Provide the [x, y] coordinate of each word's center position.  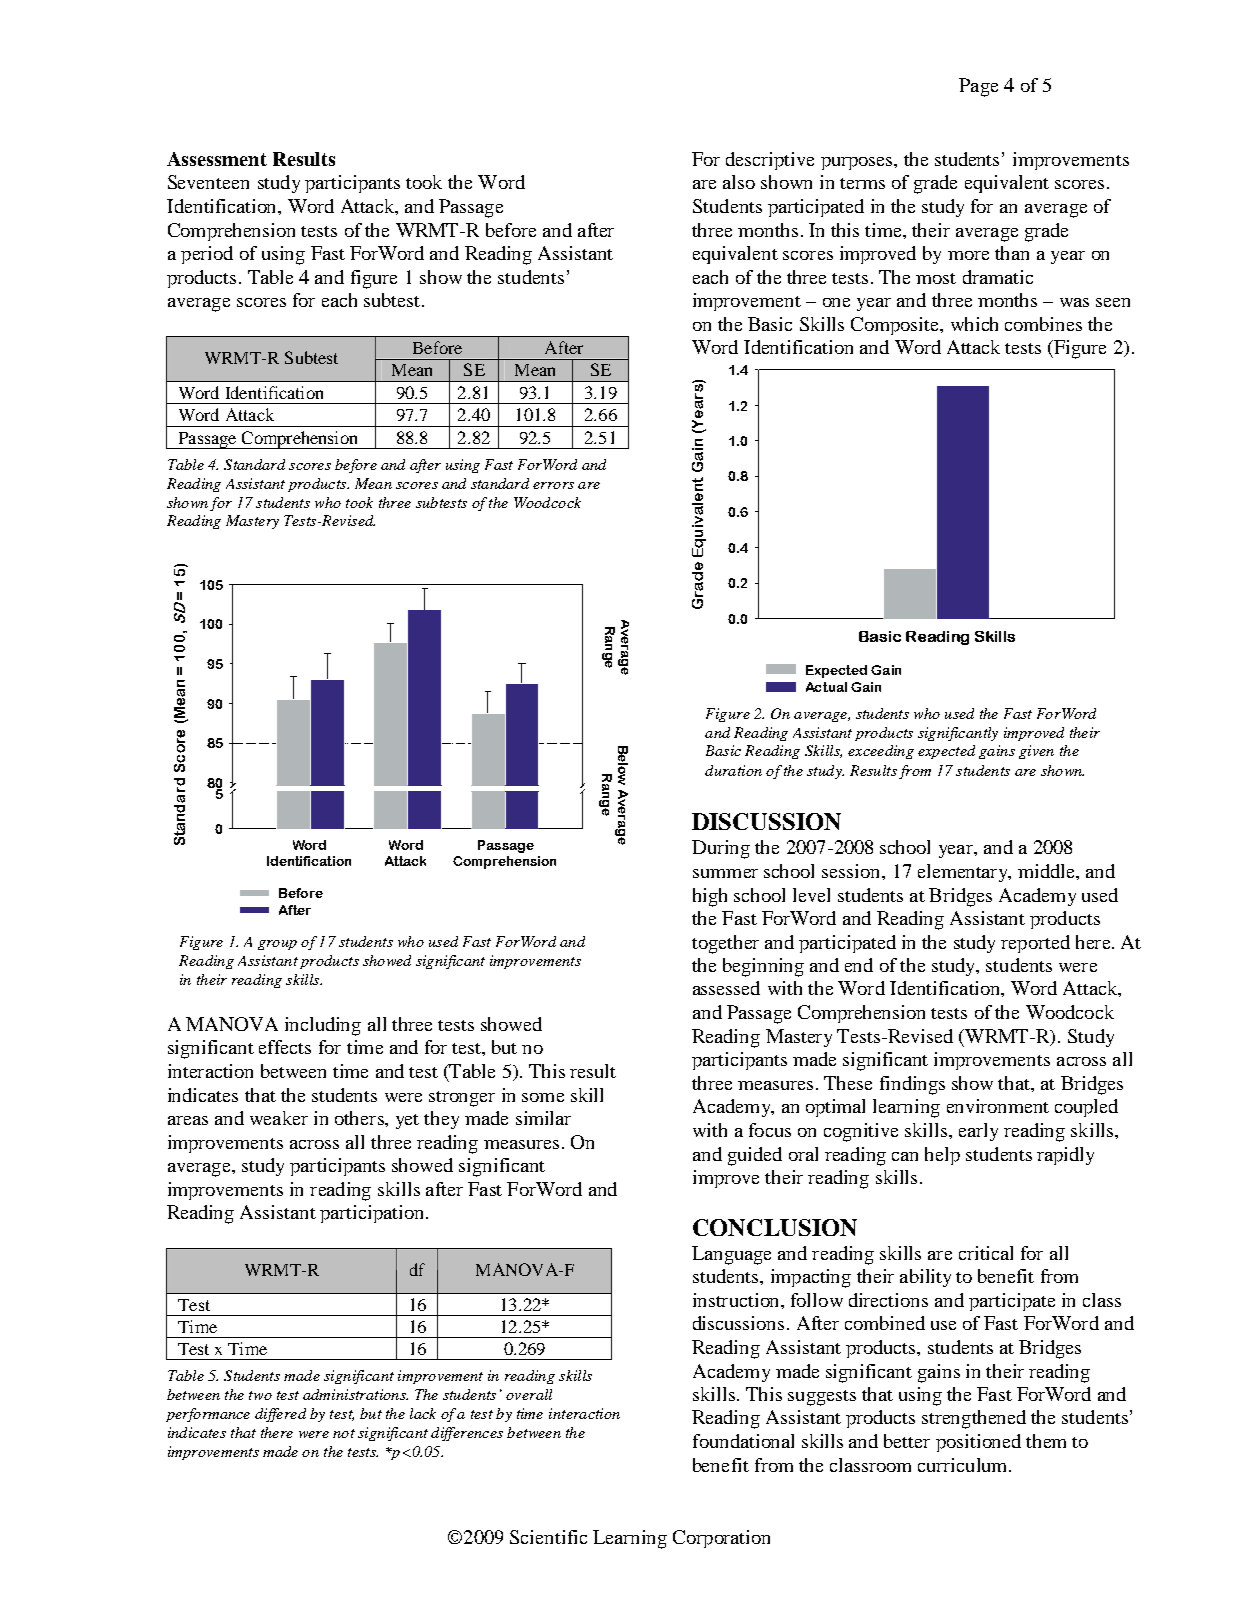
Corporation [721, 1539]
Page [978, 87]
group [277, 945]
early [978, 1132]
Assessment [217, 159]
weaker [279, 1118]
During [721, 849]
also [739, 182]
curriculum [964, 1465]
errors [553, 485]
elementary [964, 873]
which [974, 324]
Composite [896, 326]
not [344, 1433]
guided [755, 1156]
